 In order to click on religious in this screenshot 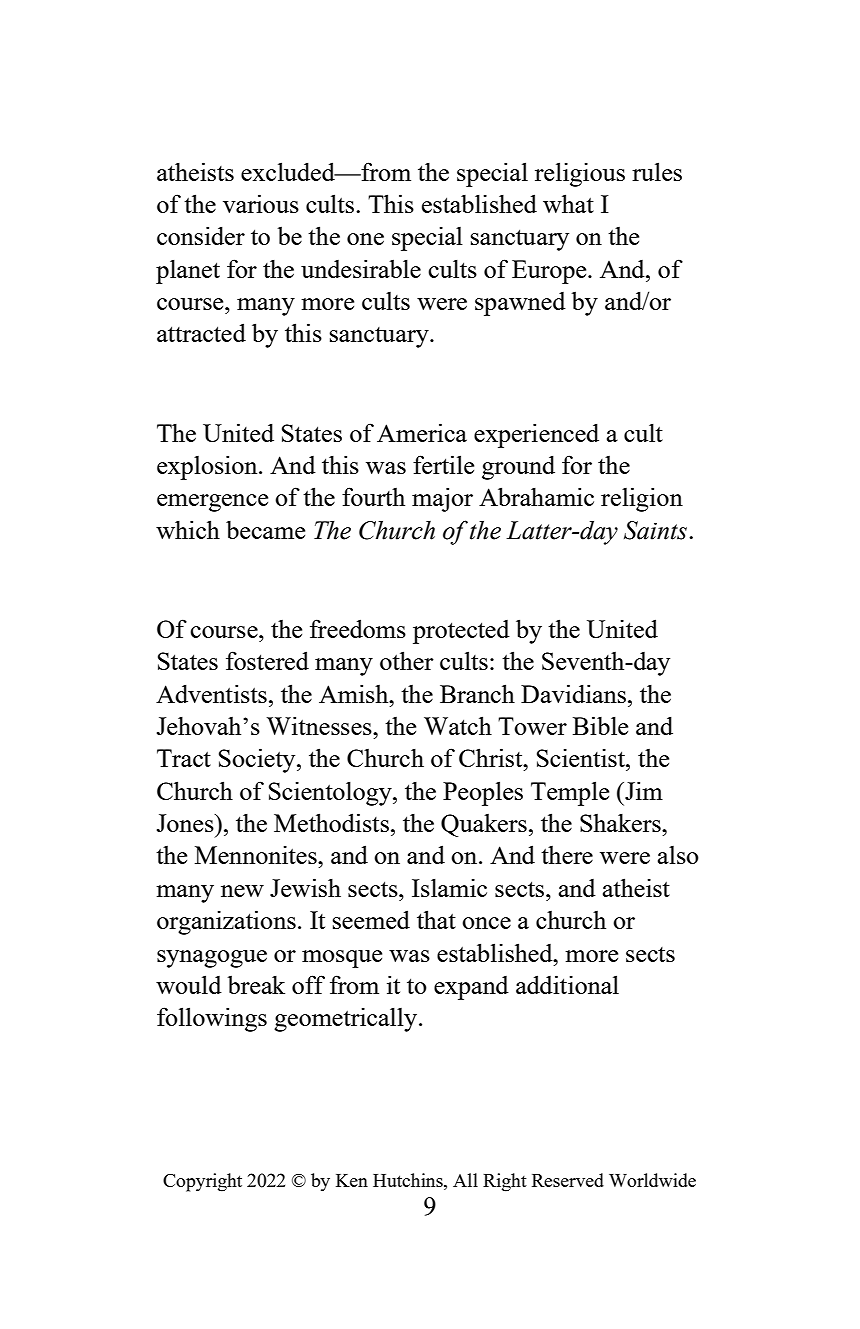, I will do `click(580, 174)`.
